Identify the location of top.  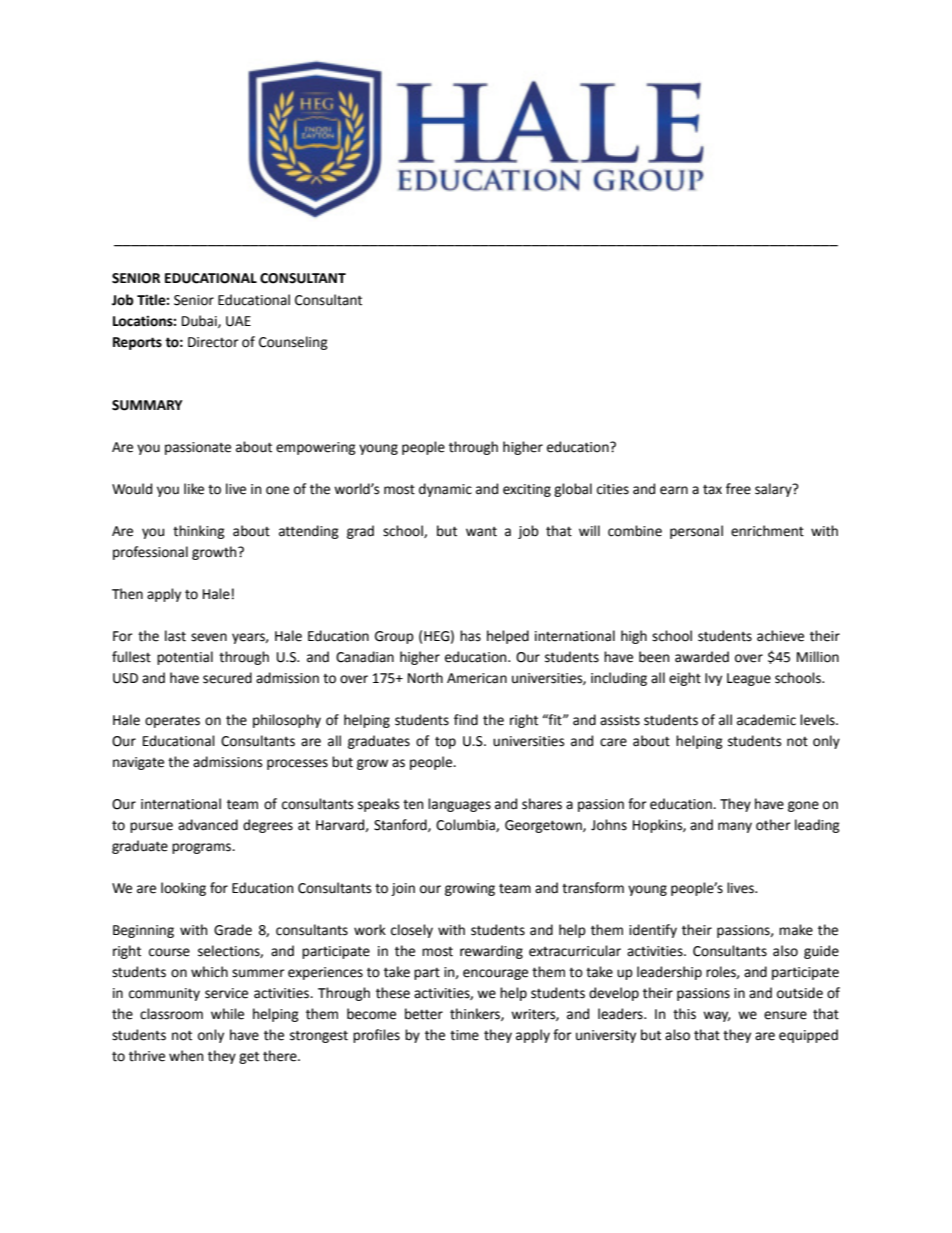
(445, 743).
